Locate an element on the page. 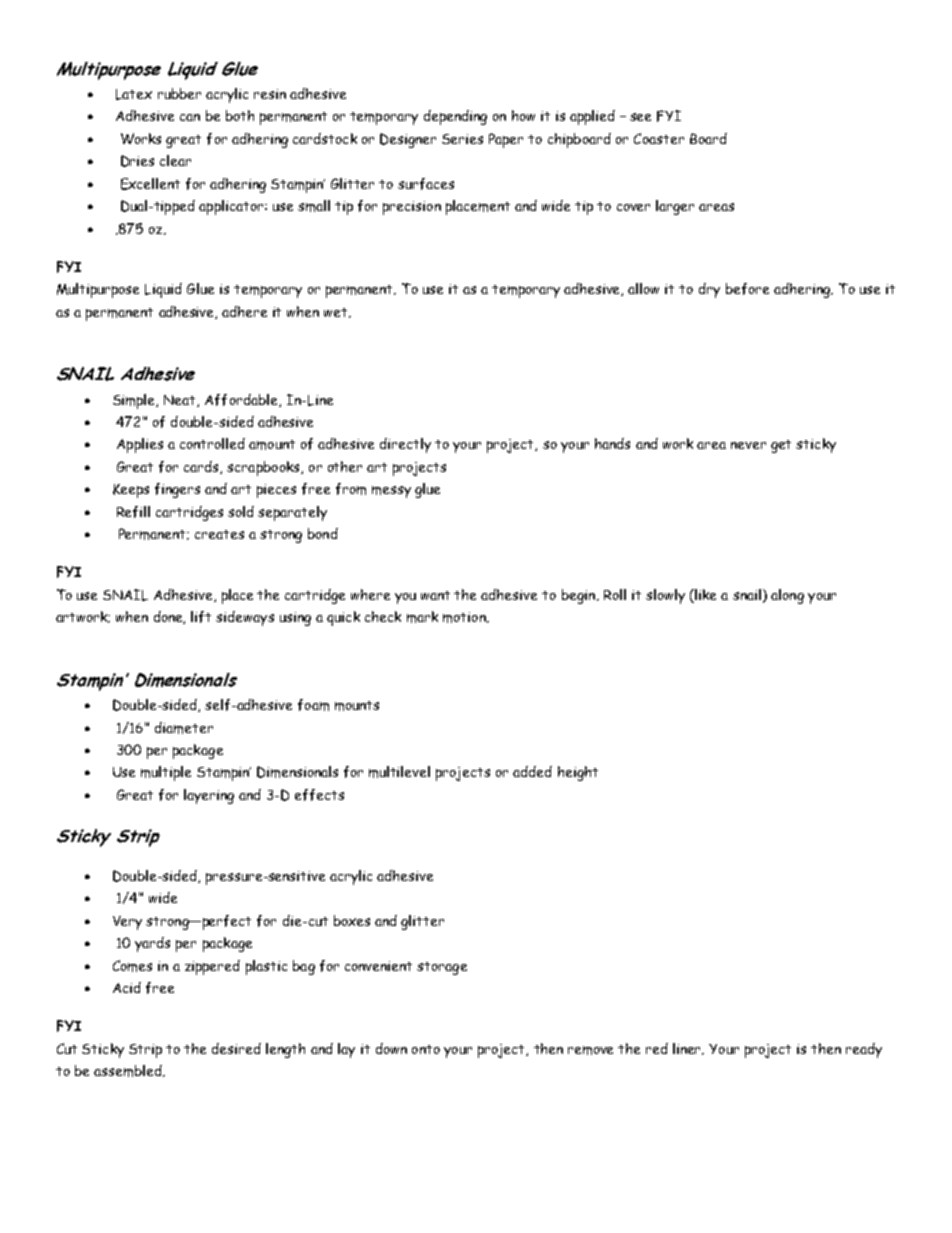  Paper is located at coordinates (506, 140).
